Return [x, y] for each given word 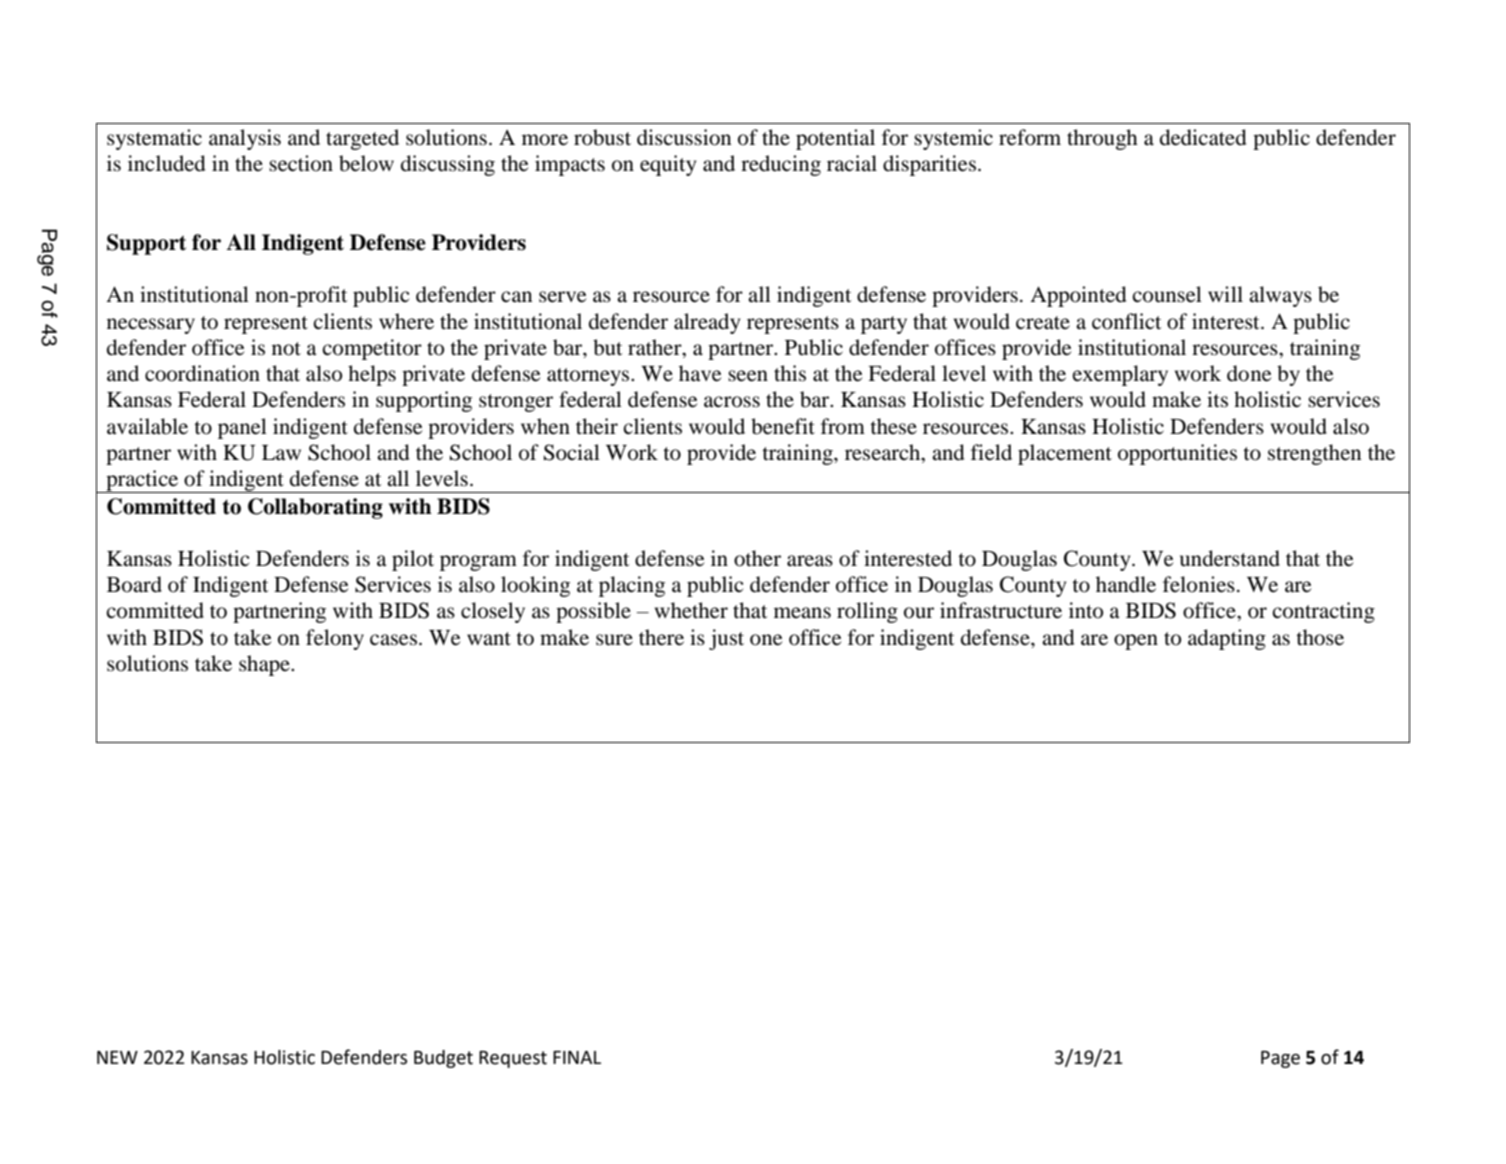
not [286, 349]
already [707, 323]
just [726, 639]
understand [1230, 558]
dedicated [1203, 137]
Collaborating [315, 508]
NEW [117, 1057]
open [1136, 642]
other [757, 558]
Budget [443, 1059]
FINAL [577, 1057]
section [301, 163]
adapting [1227, 639]
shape [265, 665]
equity [668, 165]
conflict [1126, 321]
